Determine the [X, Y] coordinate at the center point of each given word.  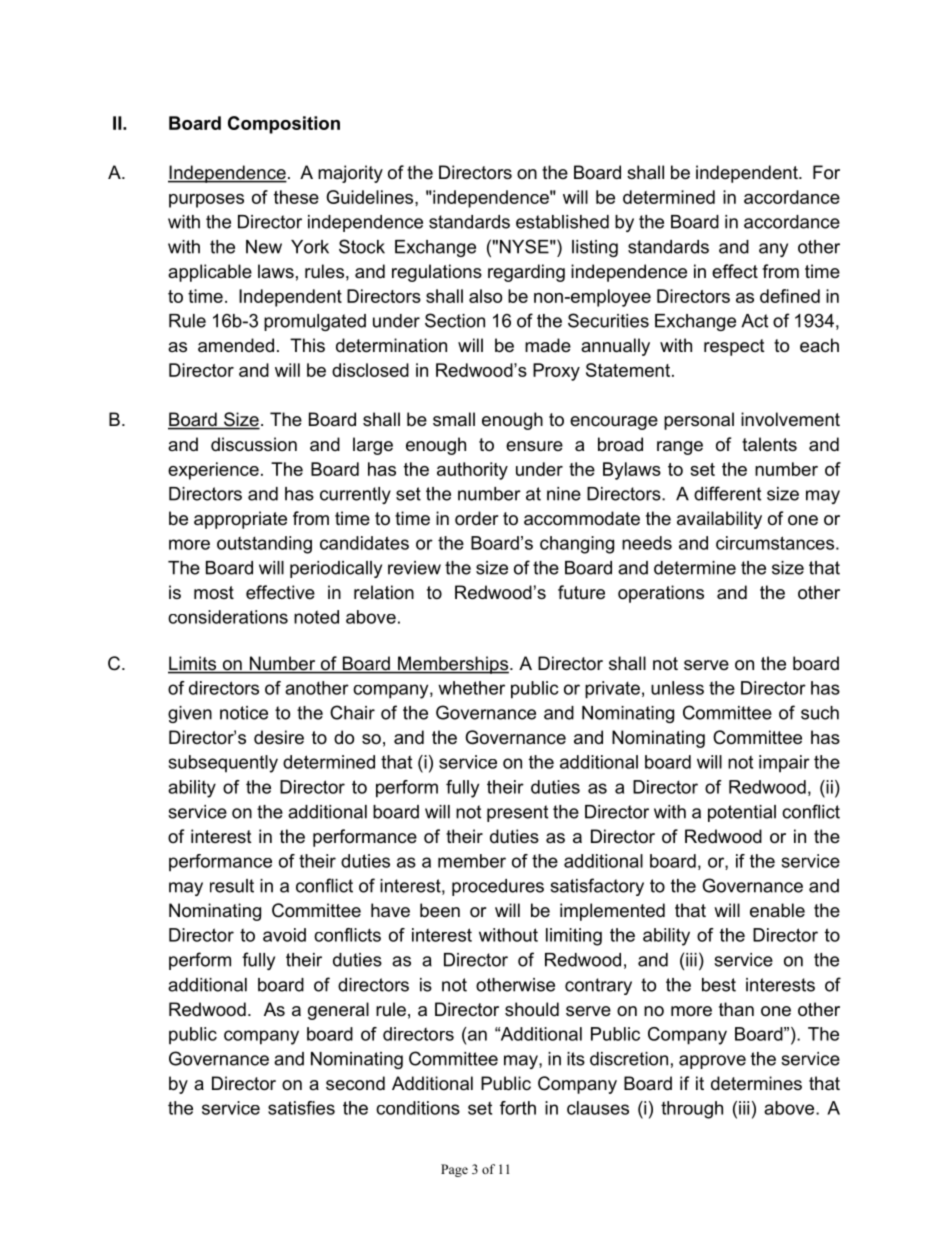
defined [790, 296]
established [562, 222]
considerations [228, 617]
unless [677, 688]
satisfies [301, 1108]
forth [518, 1108]
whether [471, 688]
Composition [284, 125]
